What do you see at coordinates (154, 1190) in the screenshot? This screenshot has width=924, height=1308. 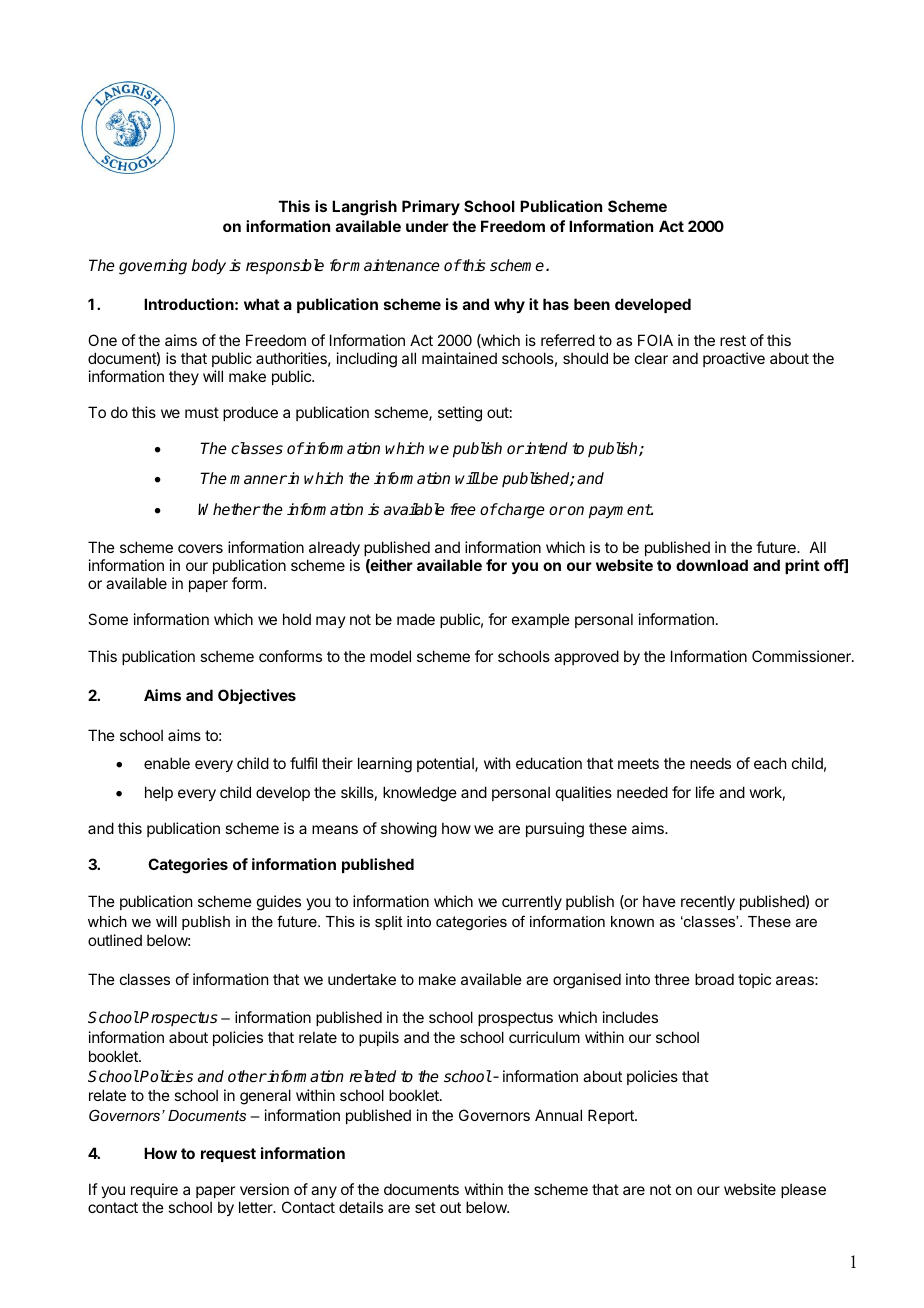 I see `require` at bounding box center [154, 1190].
